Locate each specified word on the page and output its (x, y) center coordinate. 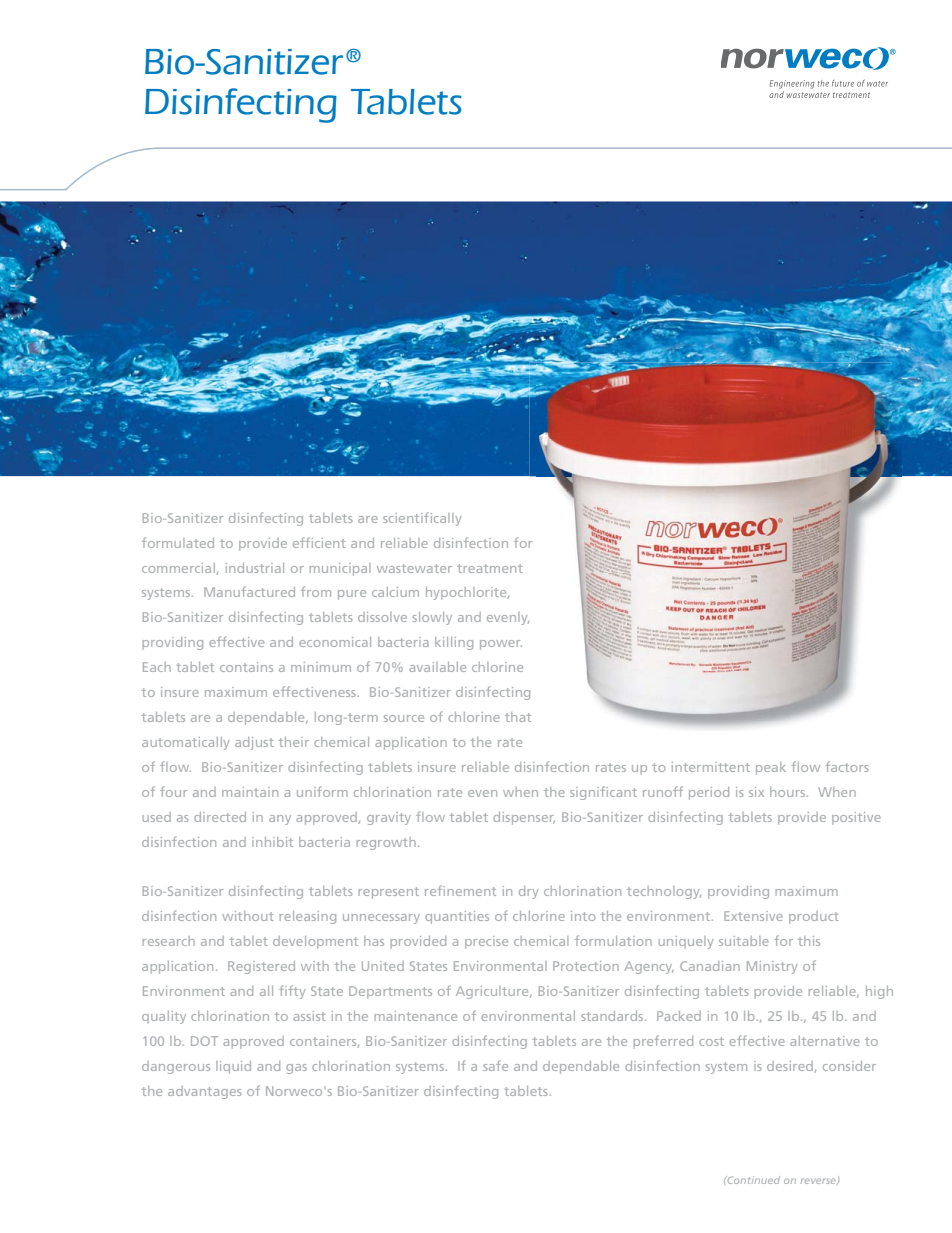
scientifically (422, 519)
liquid (233, 1067)
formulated (178, 542)
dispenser (524, 818)
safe (495, 1065)
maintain (250, 792)
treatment (490, 568)
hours (789, 792)
